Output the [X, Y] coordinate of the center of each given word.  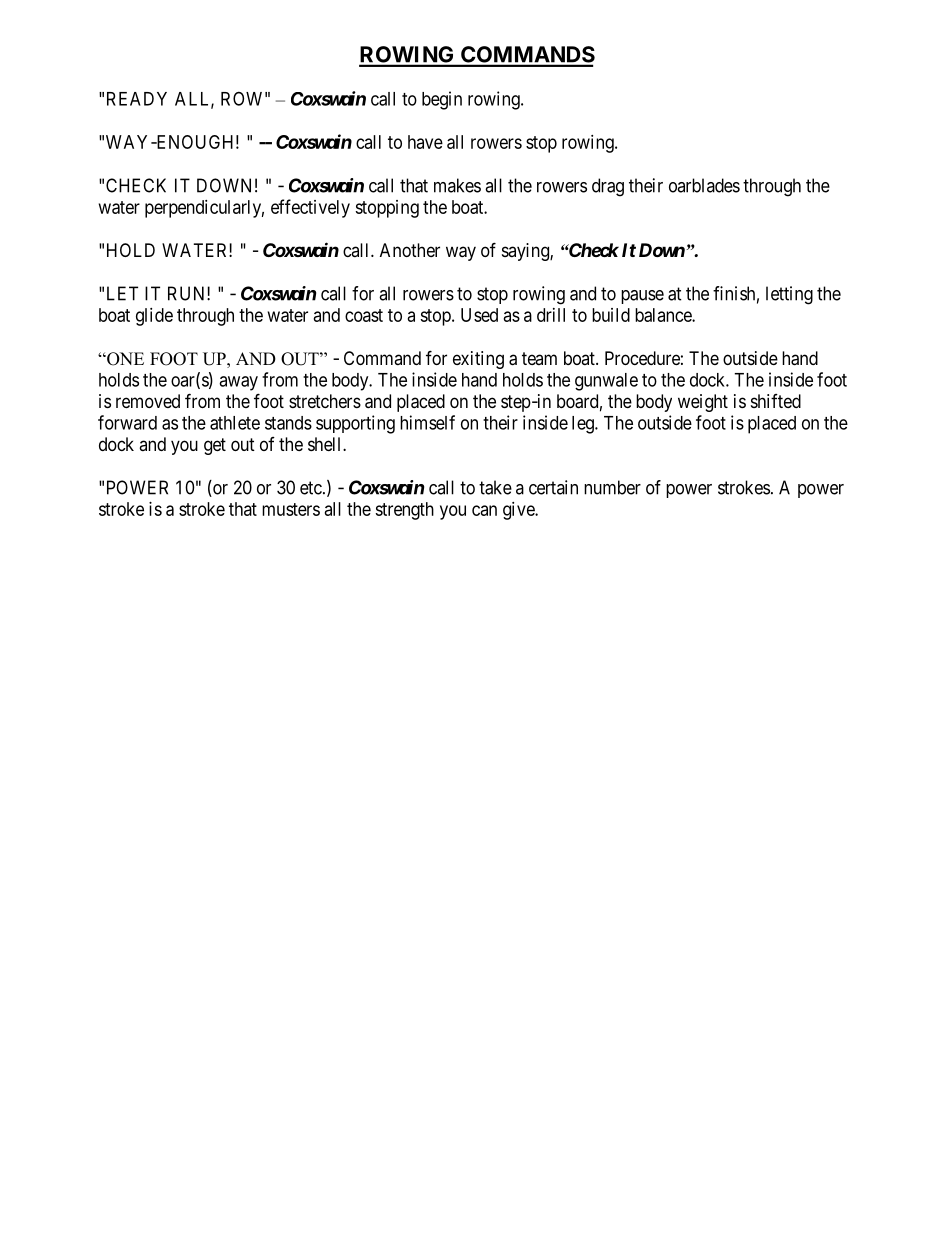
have [425, 142]
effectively [310, 208]
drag [608, 187]
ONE [124, 359]
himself [427, 422]
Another [410, 250]
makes [457, 185]
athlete [235, 423]
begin [442, 100]
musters [291, 509]
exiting [478, 360]
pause [642, 297]
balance [664, 315]
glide [154, 317]
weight [703, 403]
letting [789, 295]
